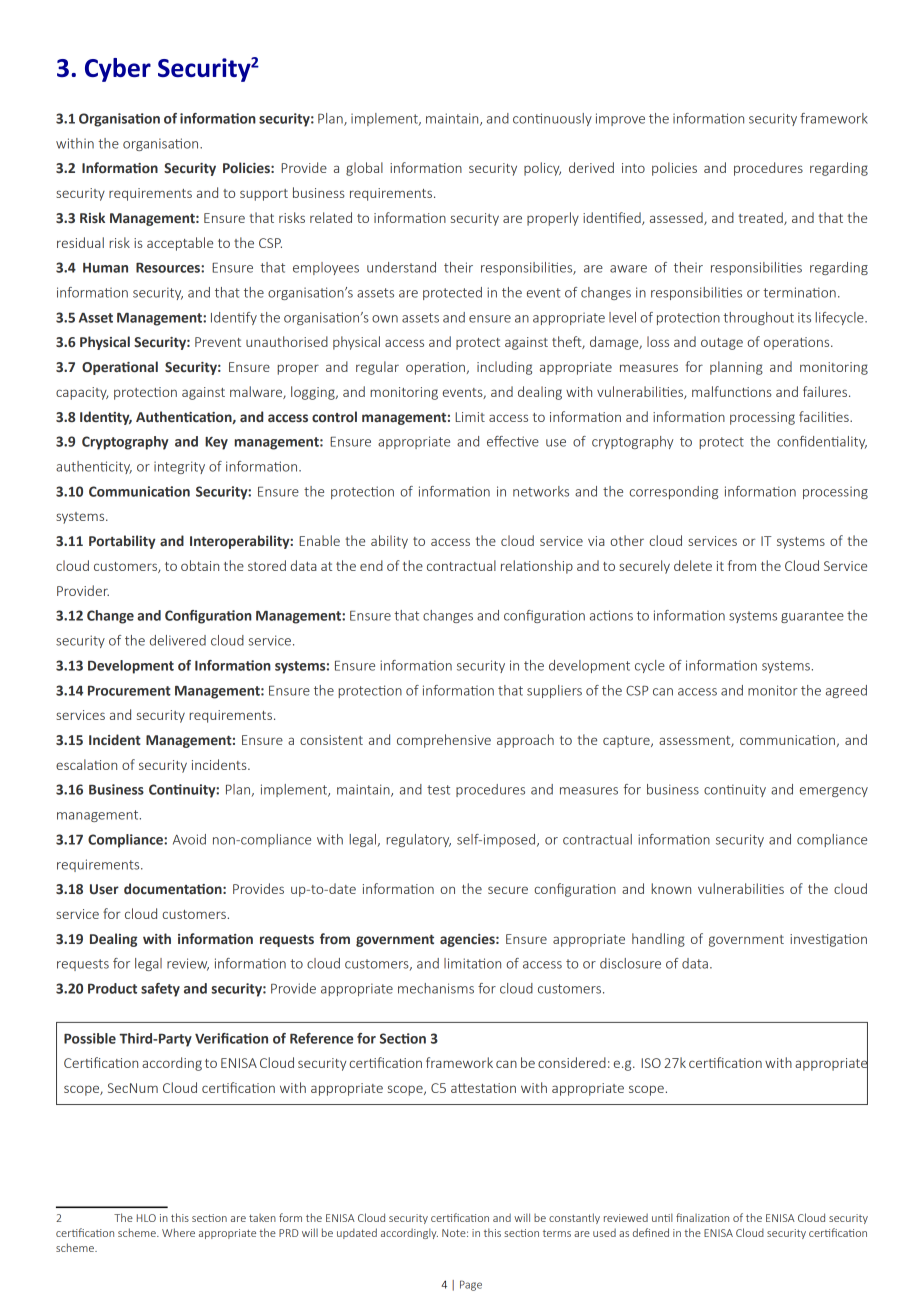 This page has width=924, height=1308. I want to click on malfunctions, so click(731, 391).
